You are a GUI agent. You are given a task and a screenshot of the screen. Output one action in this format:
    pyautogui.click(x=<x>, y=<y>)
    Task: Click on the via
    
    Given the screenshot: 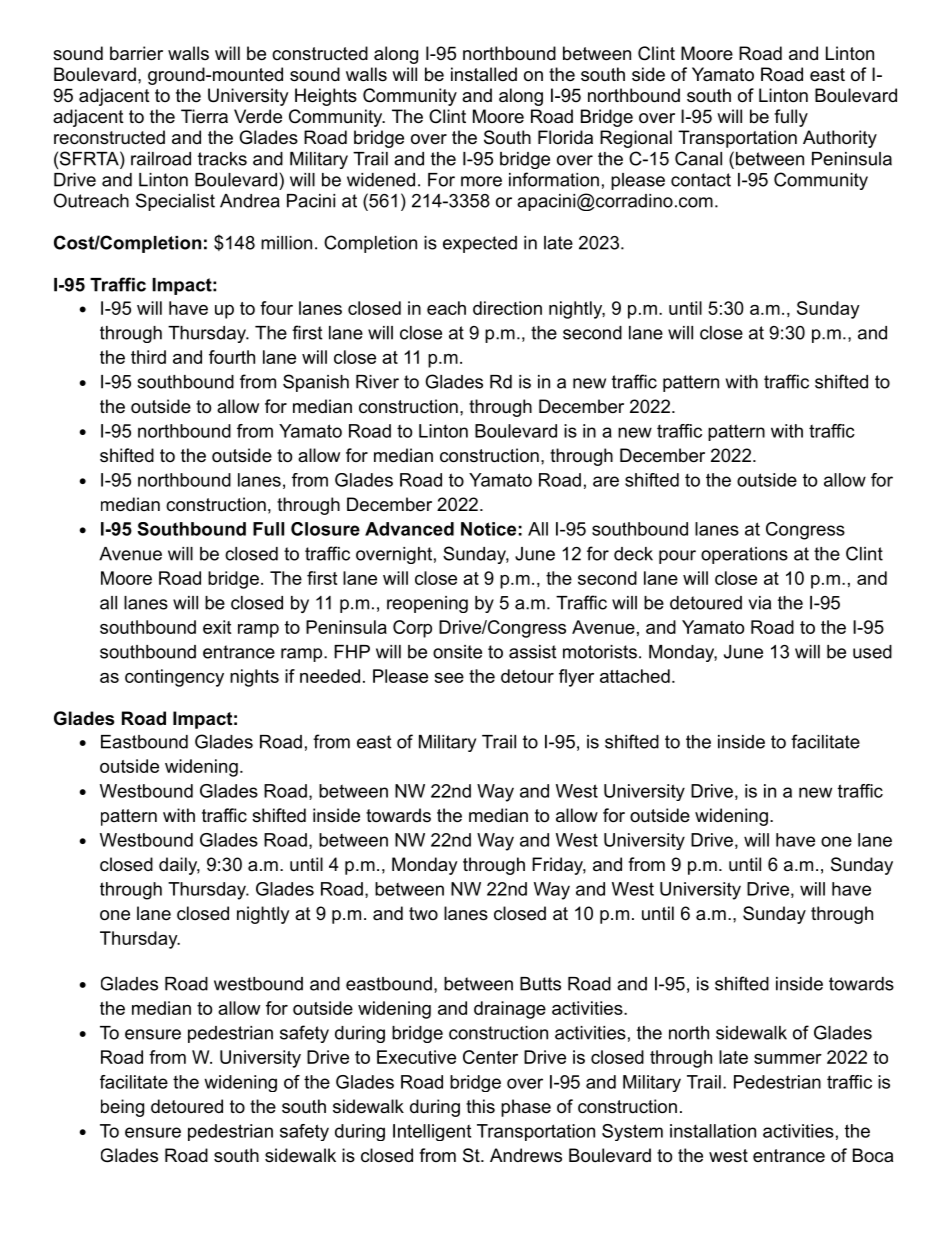 What is the action you would take?
    pyautogui.click(x=759, y=603)
